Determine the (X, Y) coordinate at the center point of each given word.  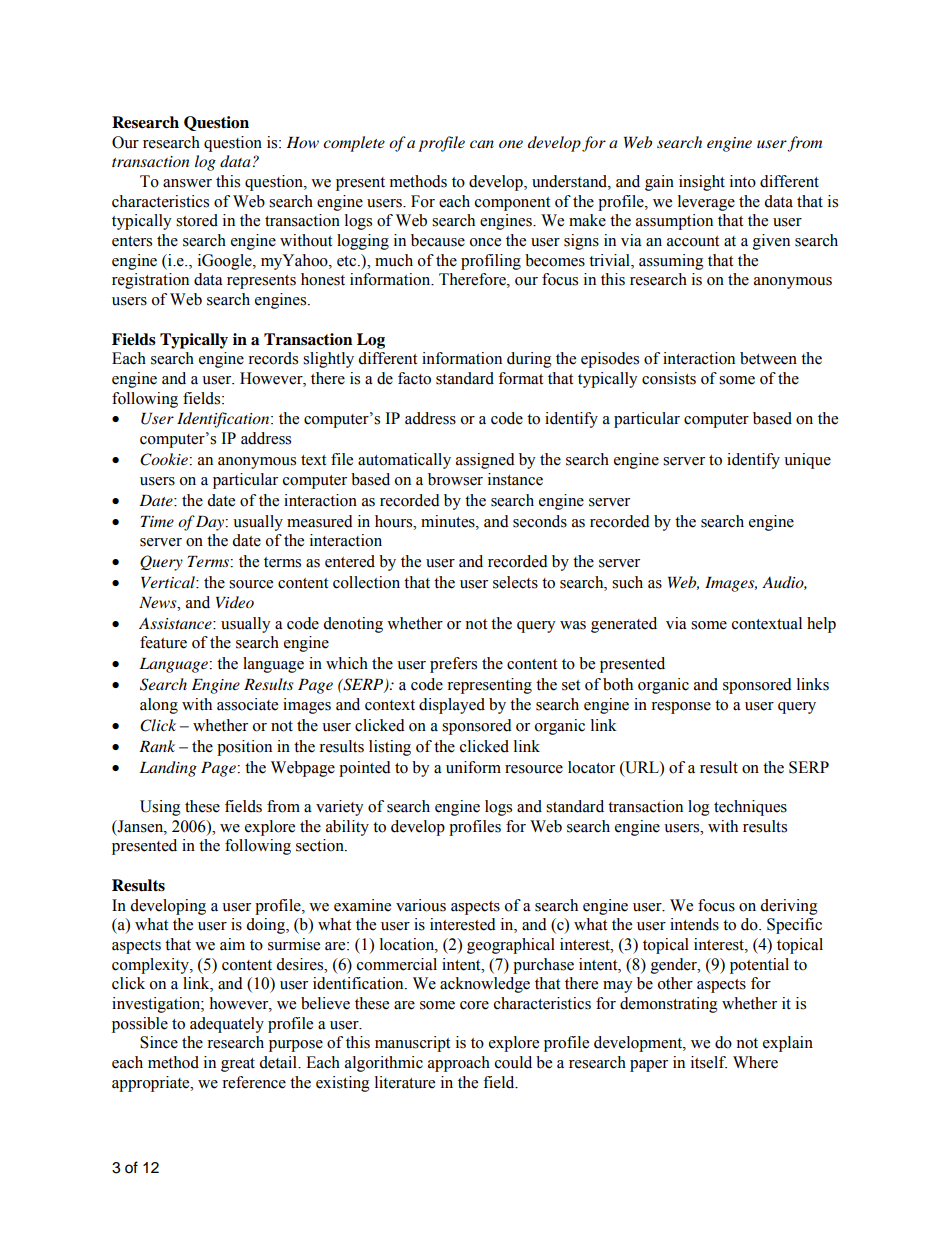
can (482, 144)
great (238, 1065)
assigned (485, 461)
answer (187, 183)
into (743, 181)
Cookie (165, 459)
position (244, 748)
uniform (473, 767)
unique (807, 461)
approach (459, 1064)
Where (755, 1062)
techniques (750, 808)
